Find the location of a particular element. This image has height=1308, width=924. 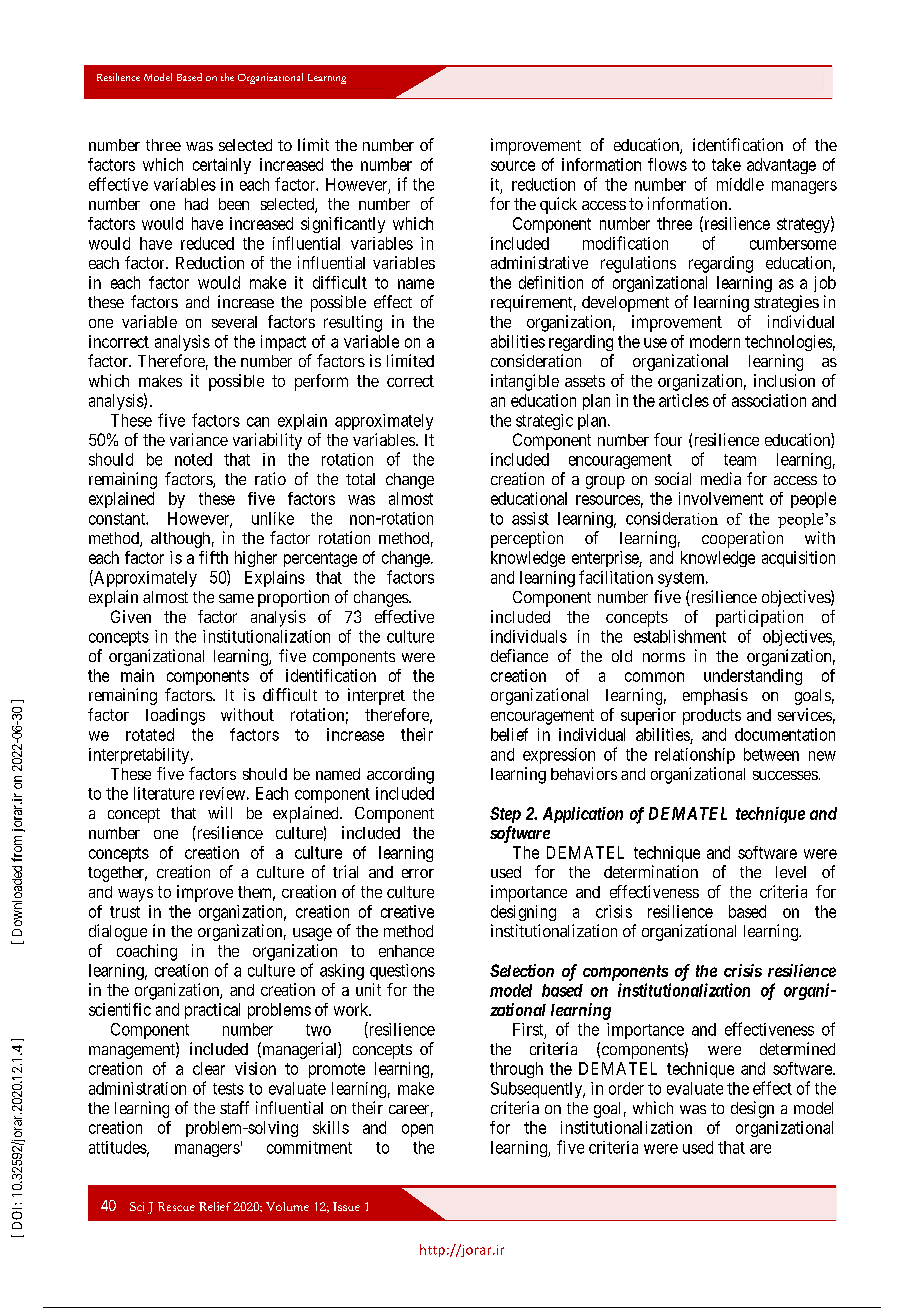

quick is located at coordinates (558, 205).
